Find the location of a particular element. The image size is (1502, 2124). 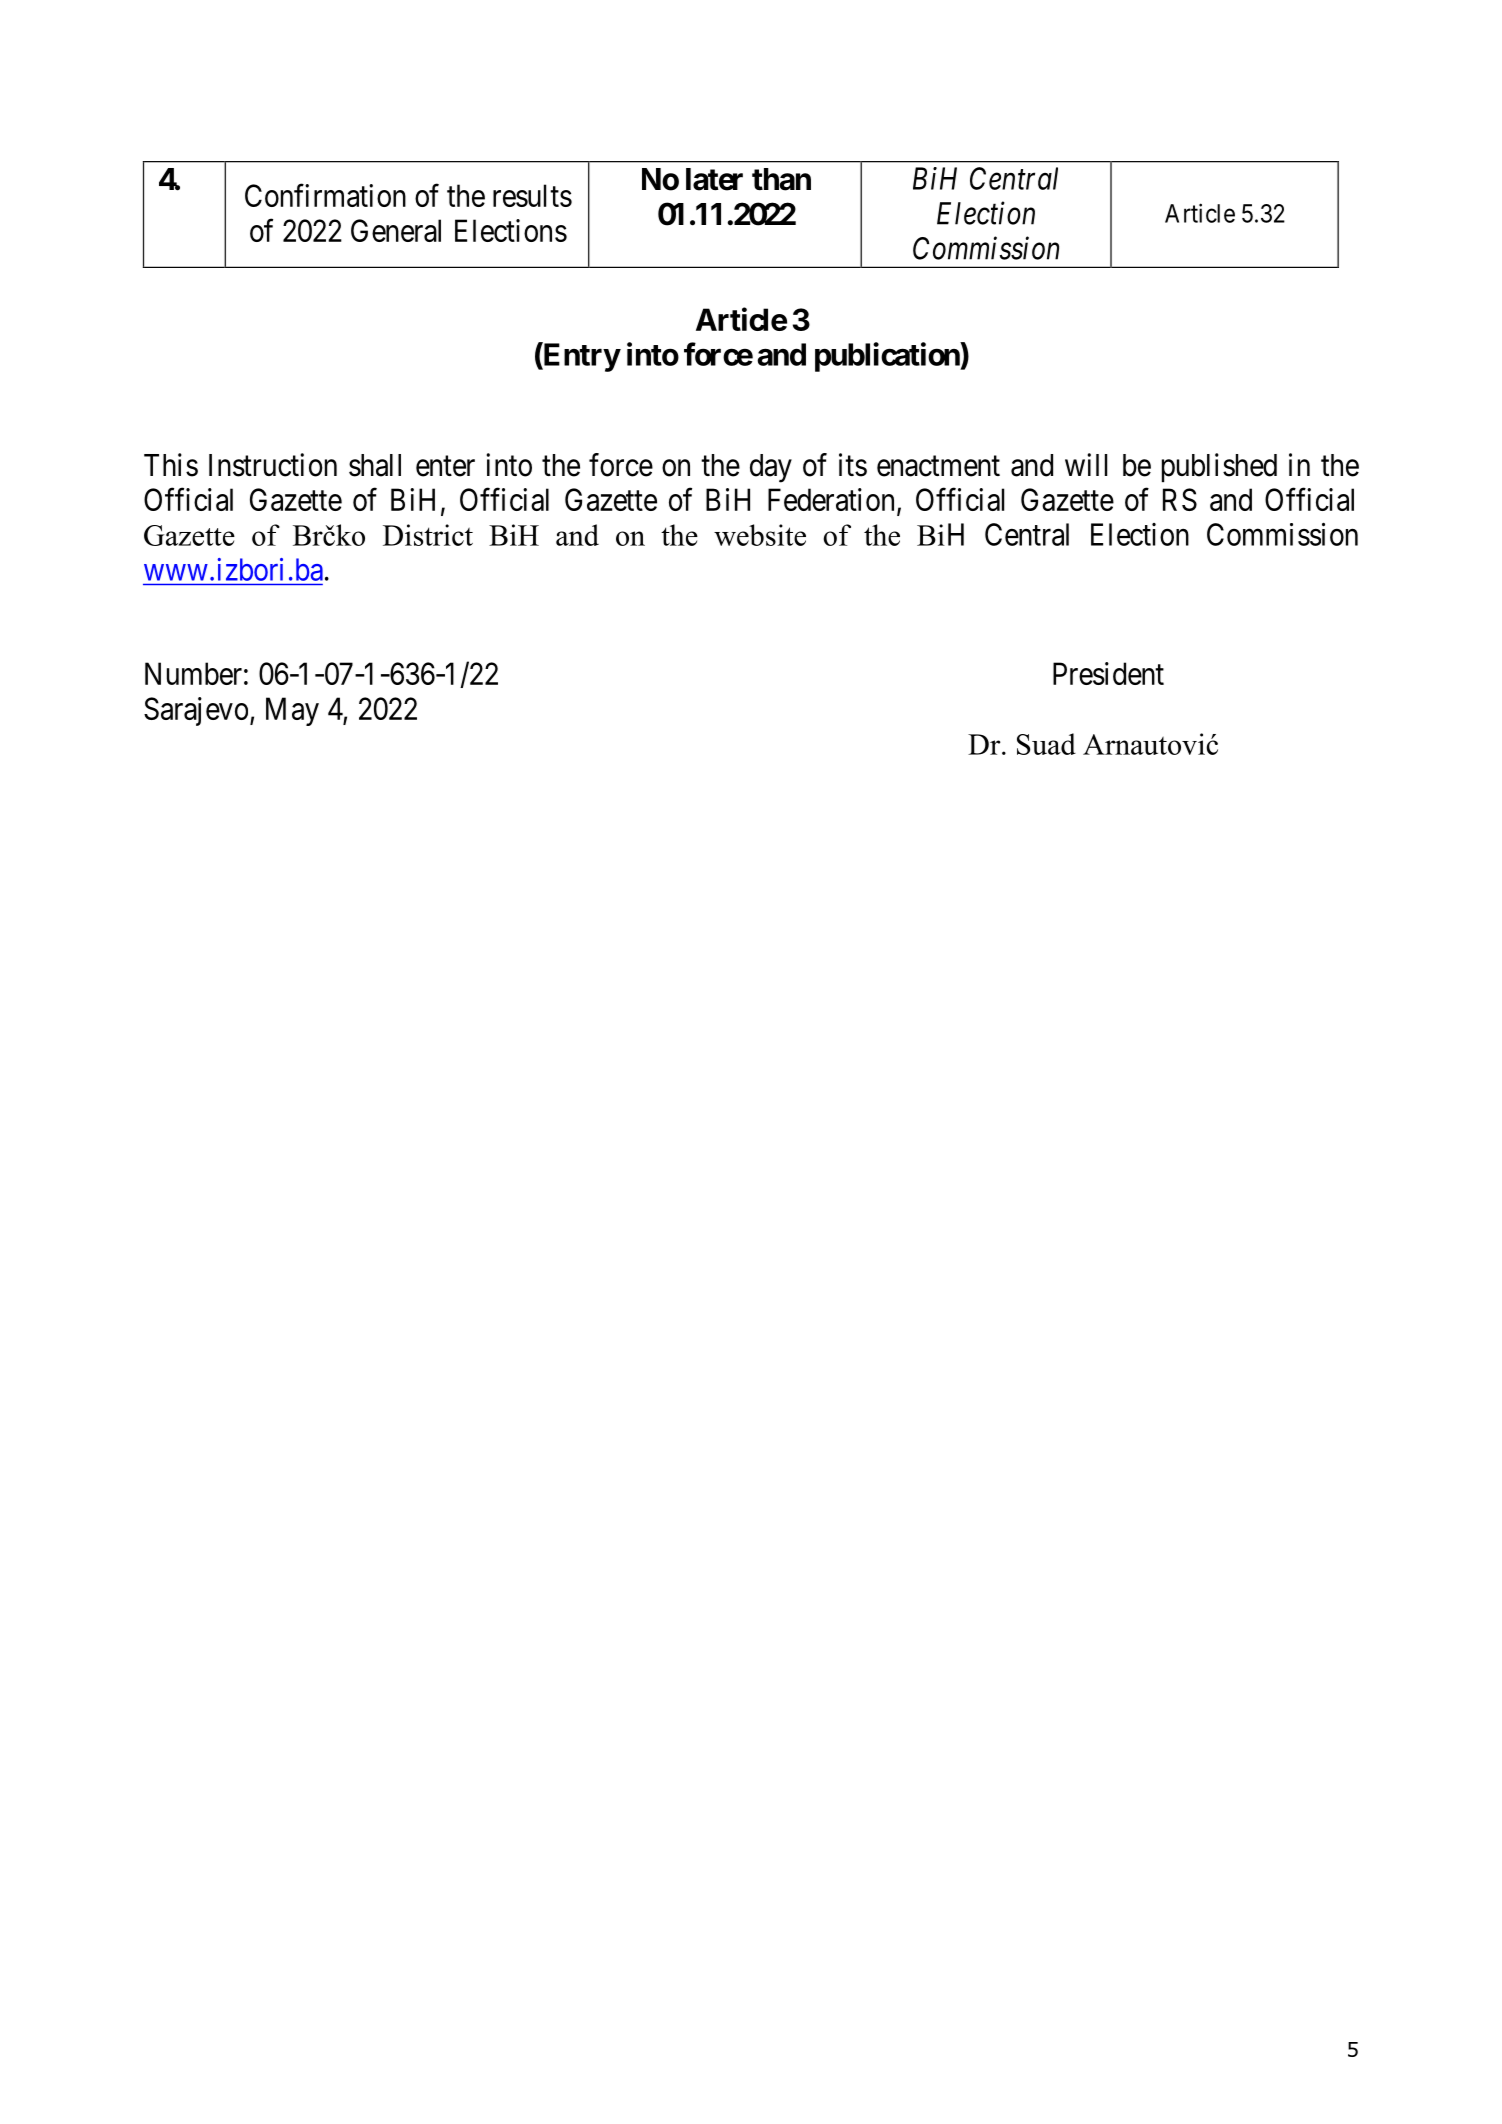

President is located at coordinates (1108, 673).
